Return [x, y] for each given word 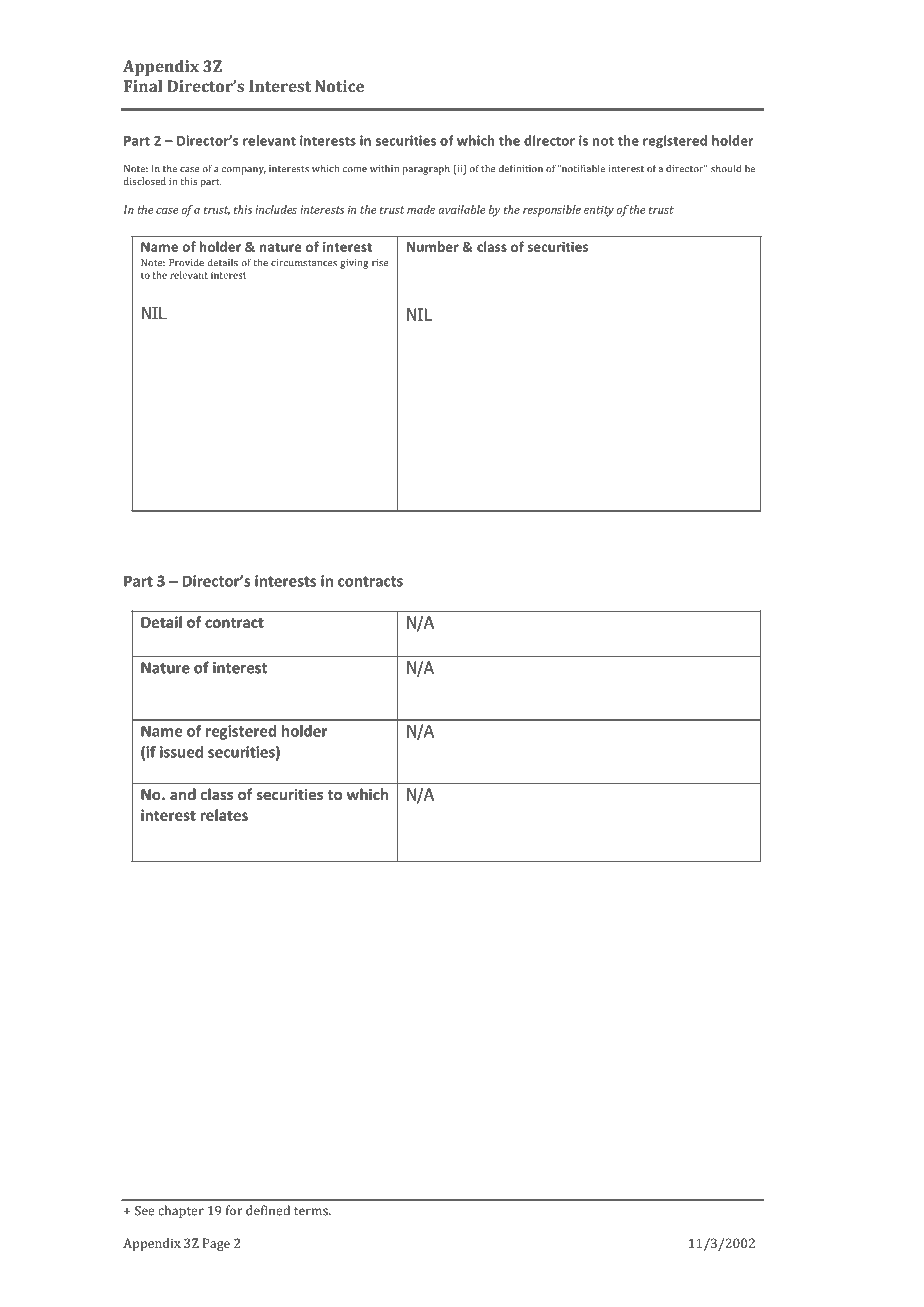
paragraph [426, 169]
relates [224, 815]
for [234, 1210]
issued [181, 752]
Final [143, 86]
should [726, 168]
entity [599, 211]
